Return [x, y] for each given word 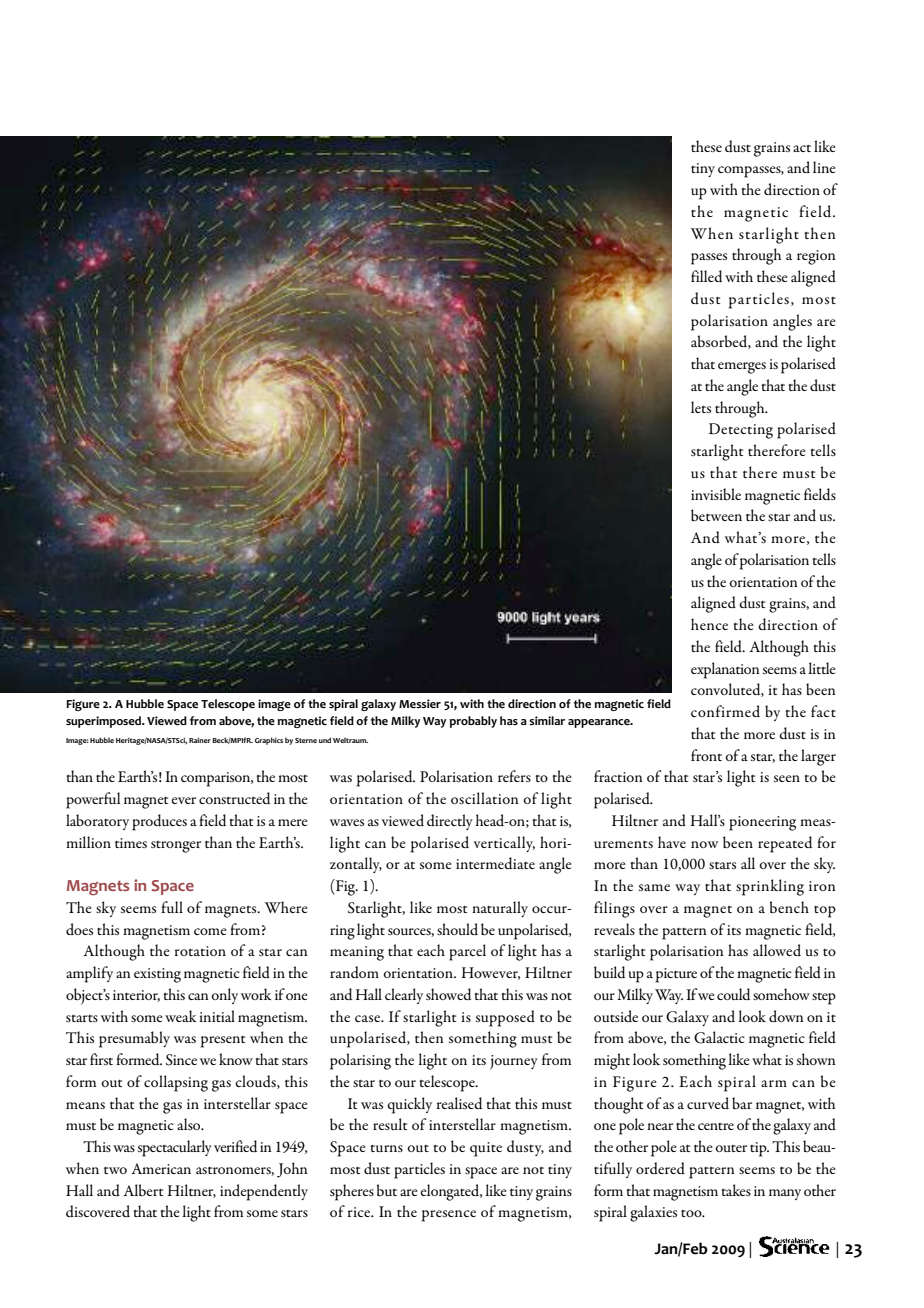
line [824, 167]
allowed [777, 950]
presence [449, 1216]
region [816, 257]
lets [701, 407]
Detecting [741, 431]
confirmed [725, 711]
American [161, 1168]
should [457, 929]
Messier [420, 703]
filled [706, 276]
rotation [200, 951]
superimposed [105, 722]
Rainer [200, 740]
